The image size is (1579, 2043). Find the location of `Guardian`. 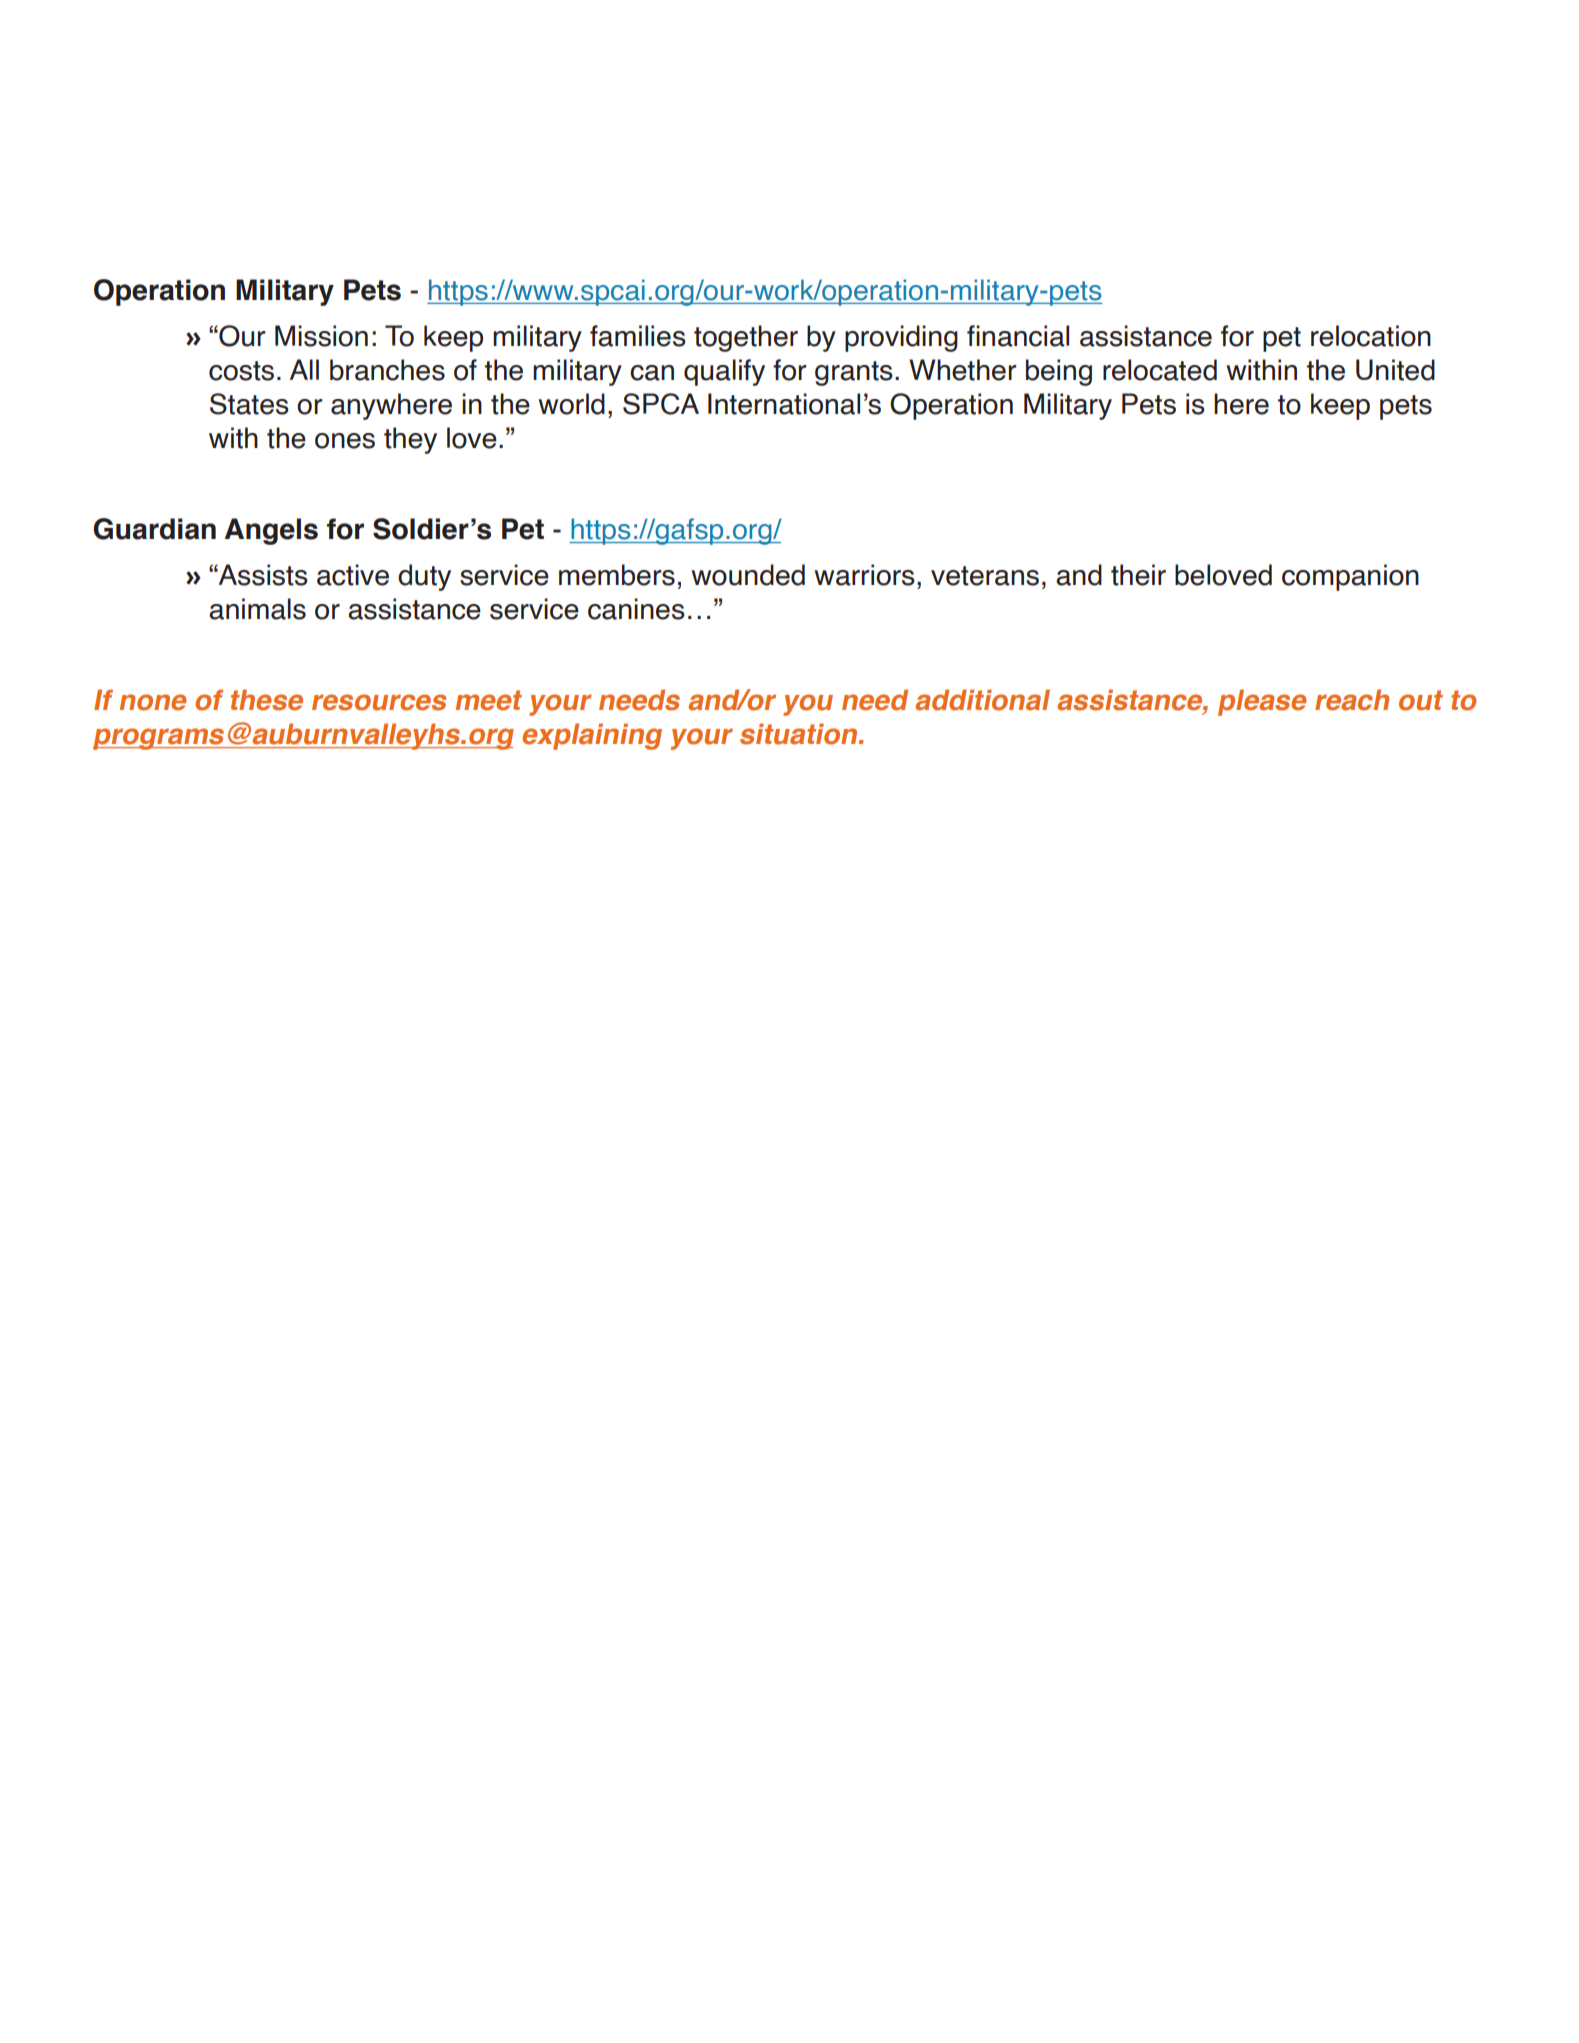

Guardian is located at coordinates (154, 529).
